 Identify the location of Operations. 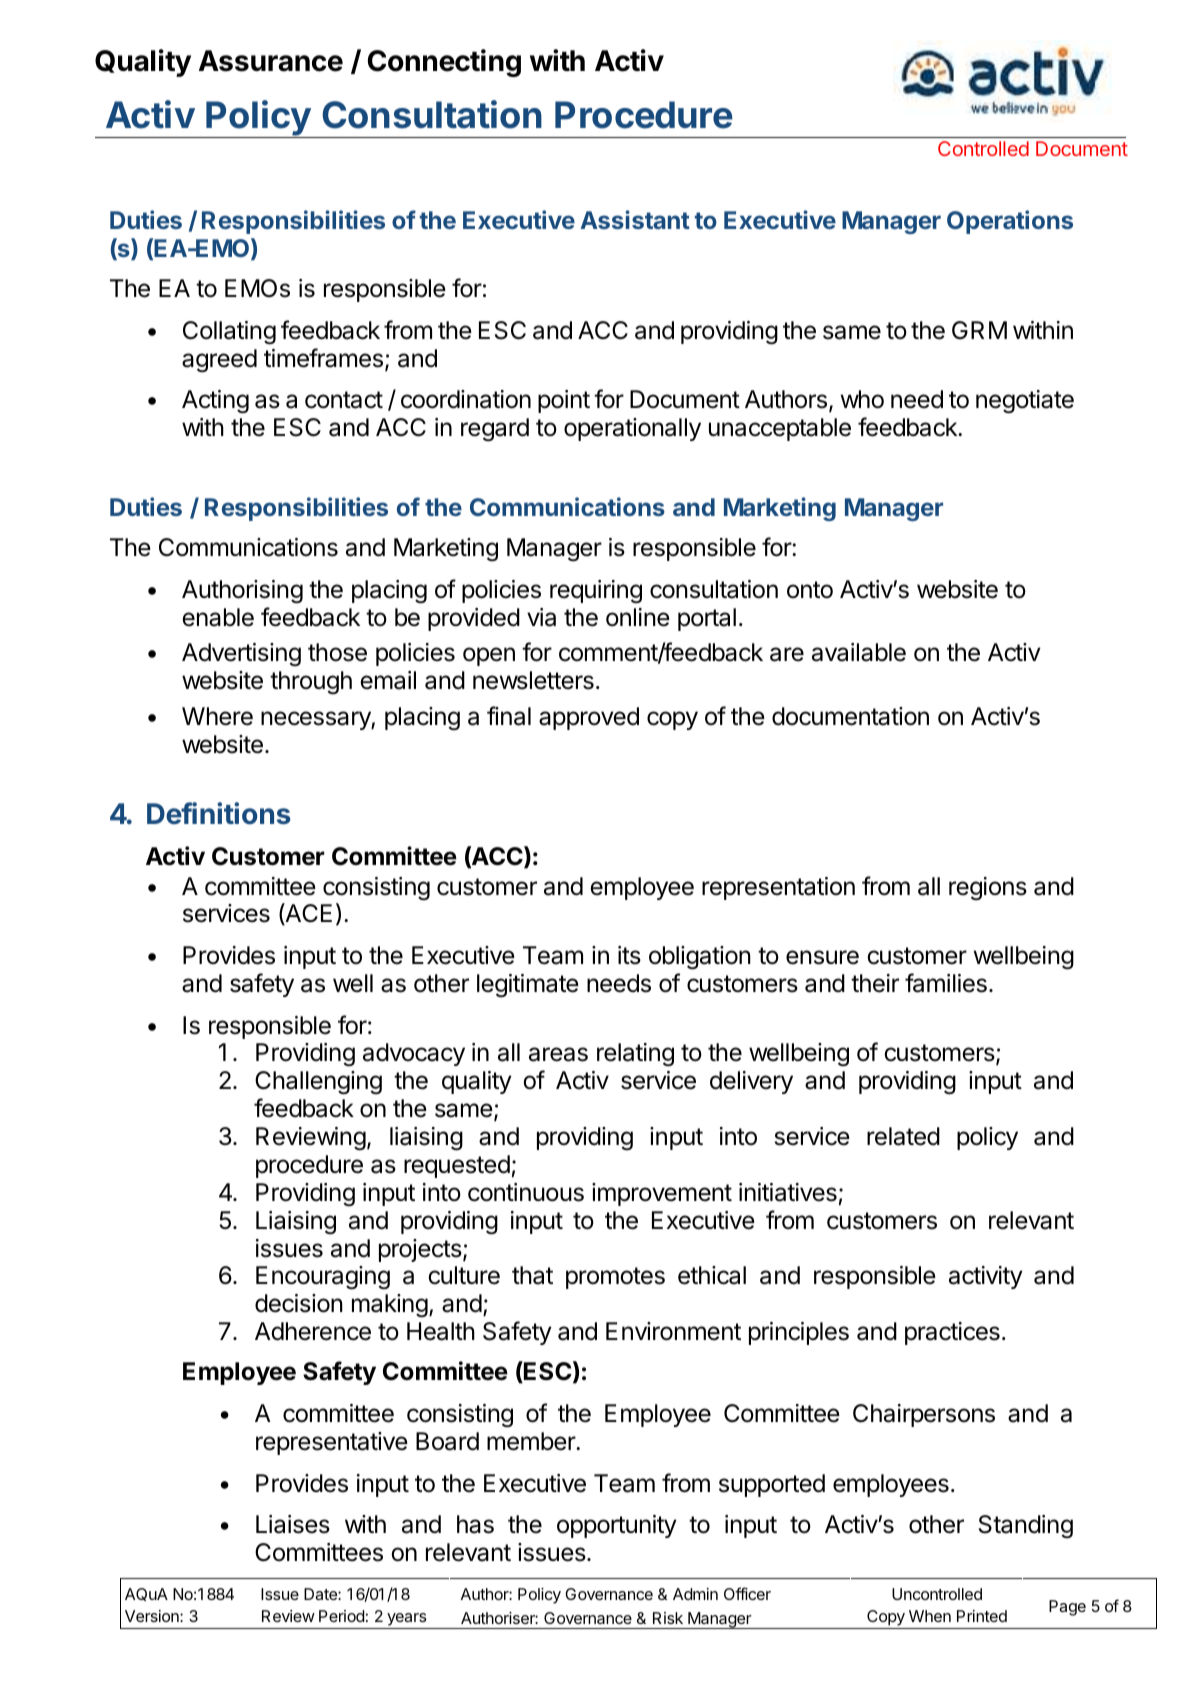
(1010, 222).
